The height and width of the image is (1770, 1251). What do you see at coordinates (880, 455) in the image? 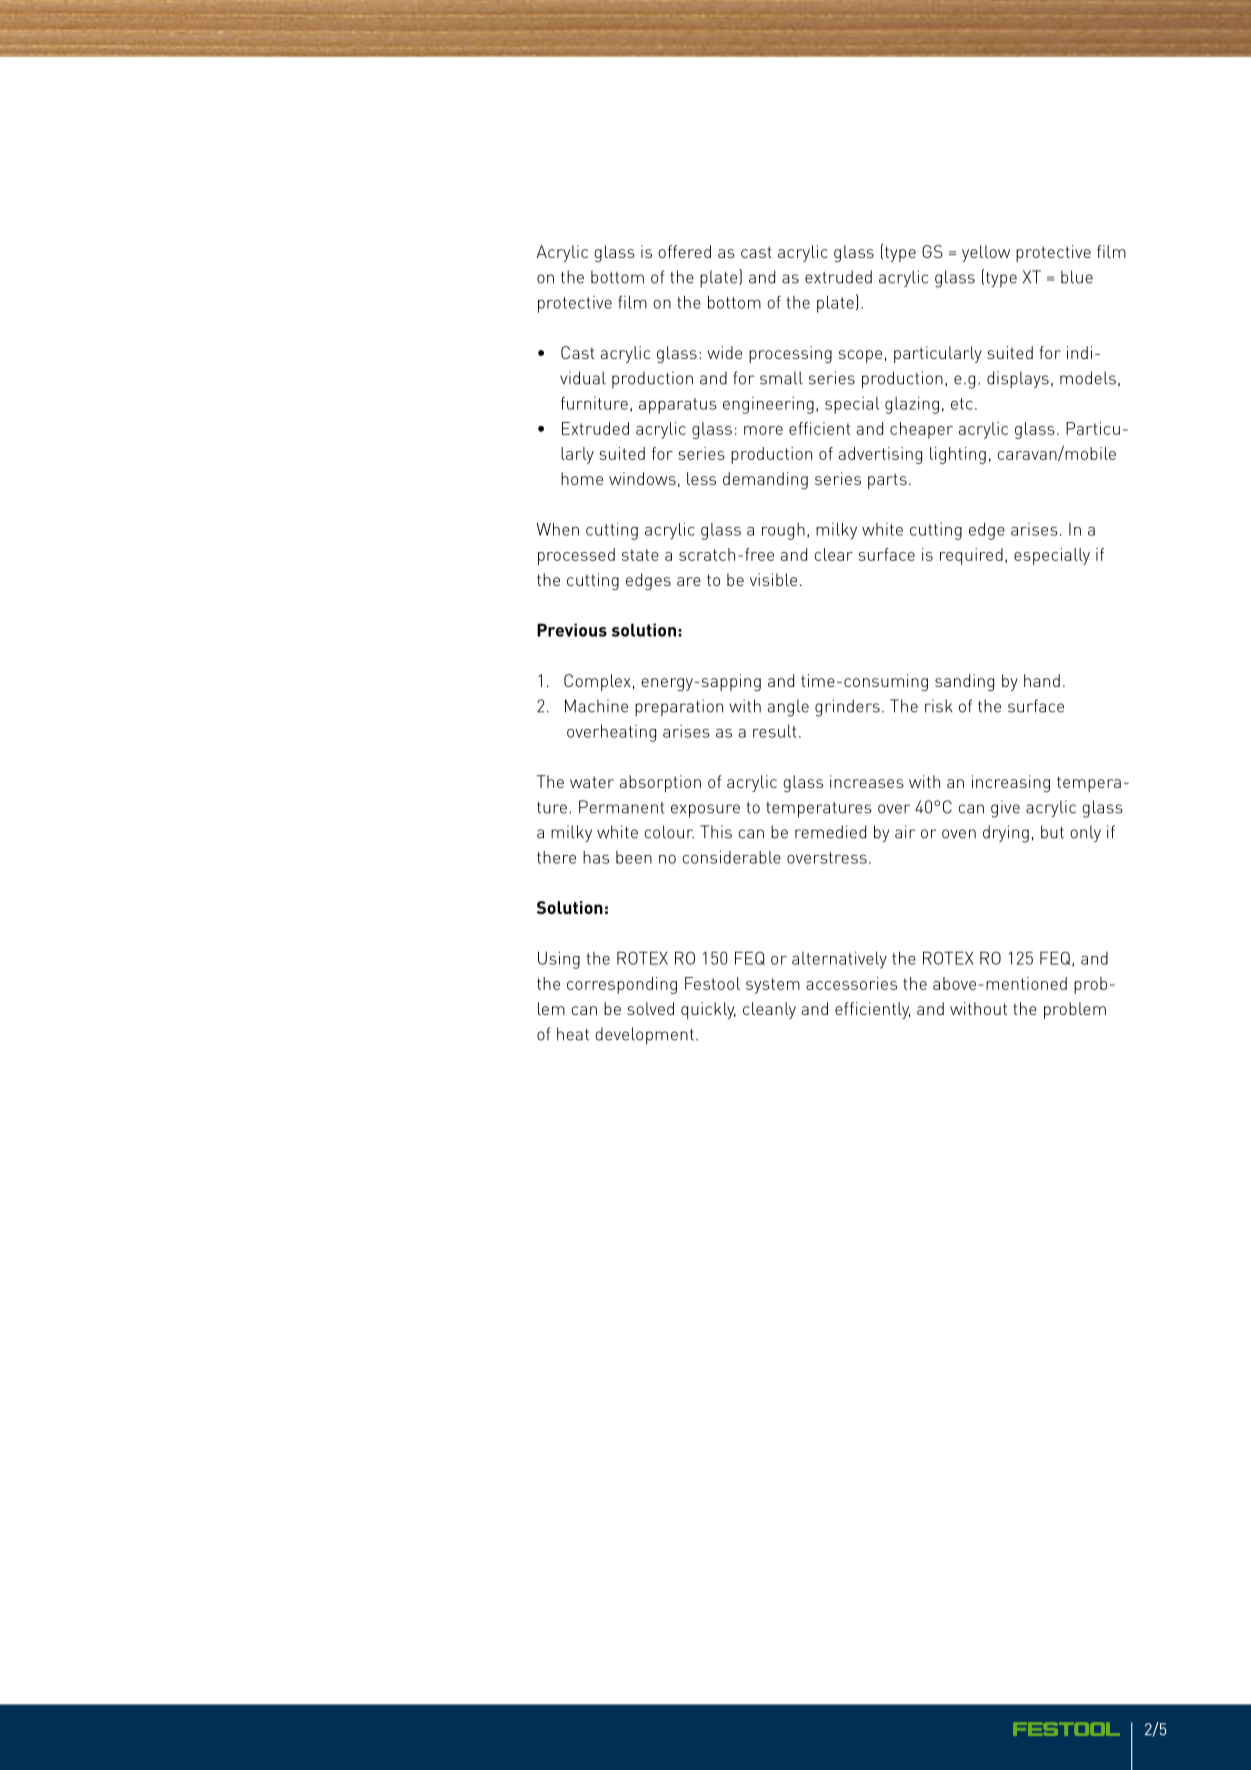
I see `advertising` at bounding box center [880, 455].
